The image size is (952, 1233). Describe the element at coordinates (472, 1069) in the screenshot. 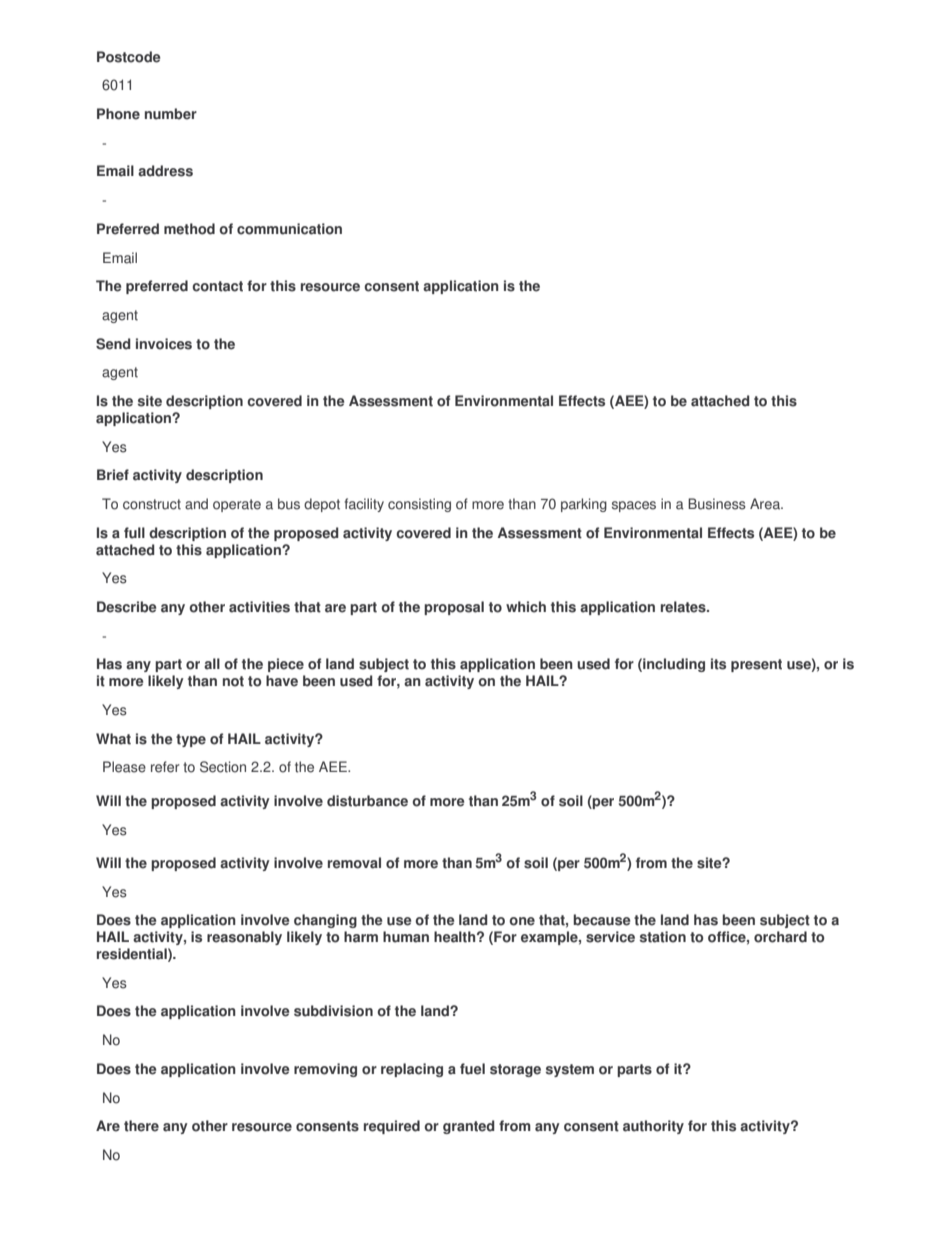

I see `fuel` at that location.
